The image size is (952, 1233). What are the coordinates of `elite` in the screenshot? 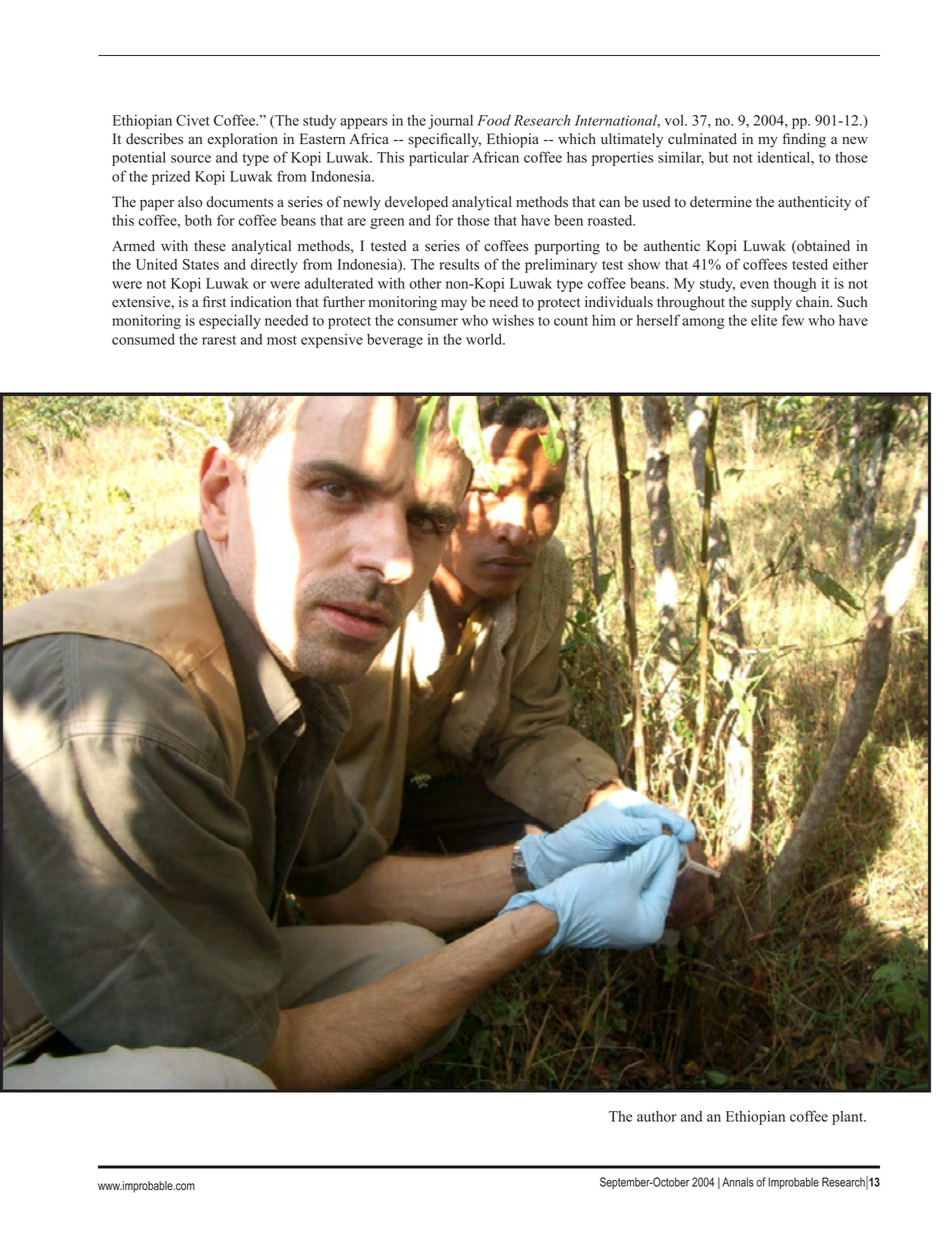 It's located at (764, 320).
